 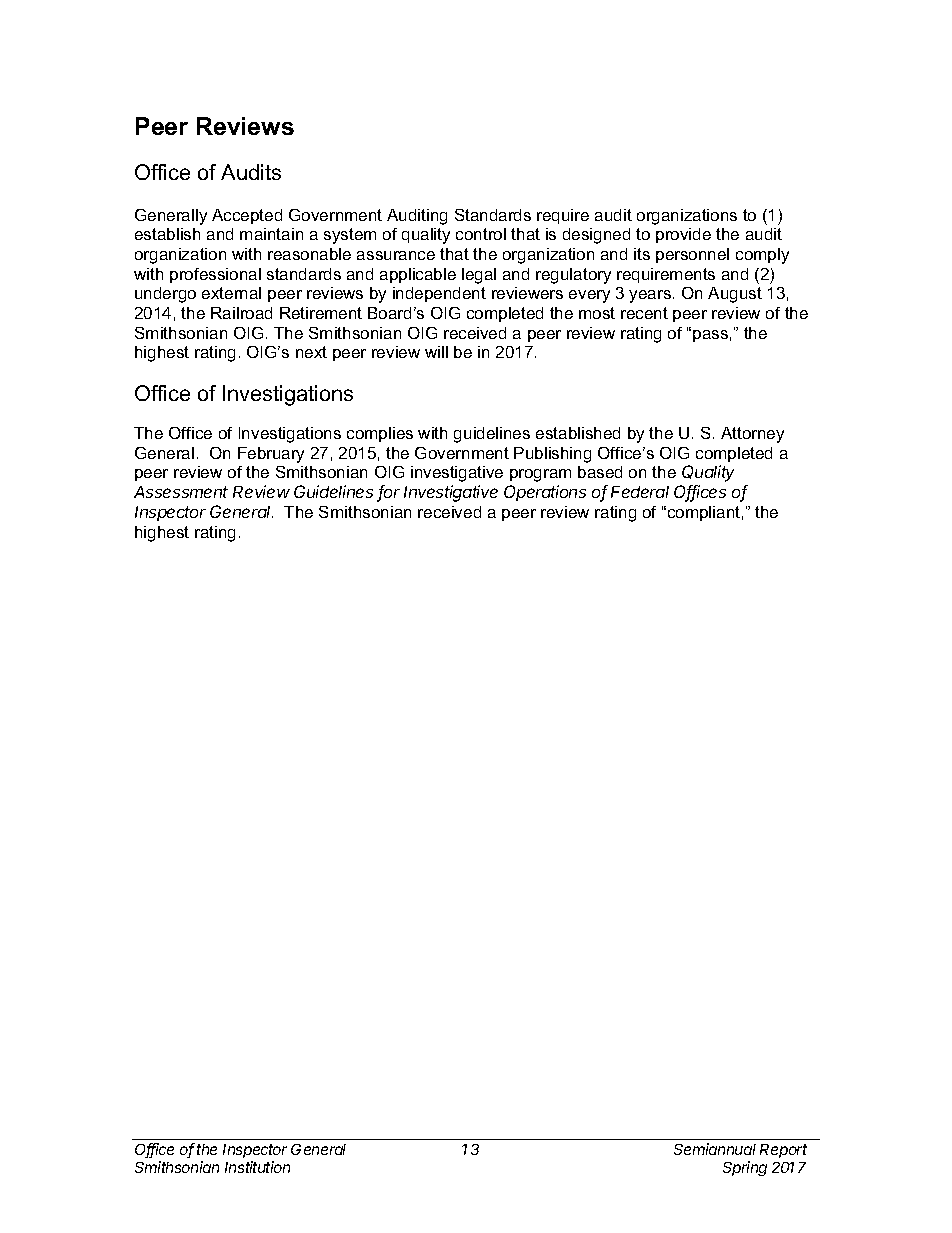 What do you see at coordinates (545, 493) in the page?
I see `Operations` at bounding box center [545, 493].
